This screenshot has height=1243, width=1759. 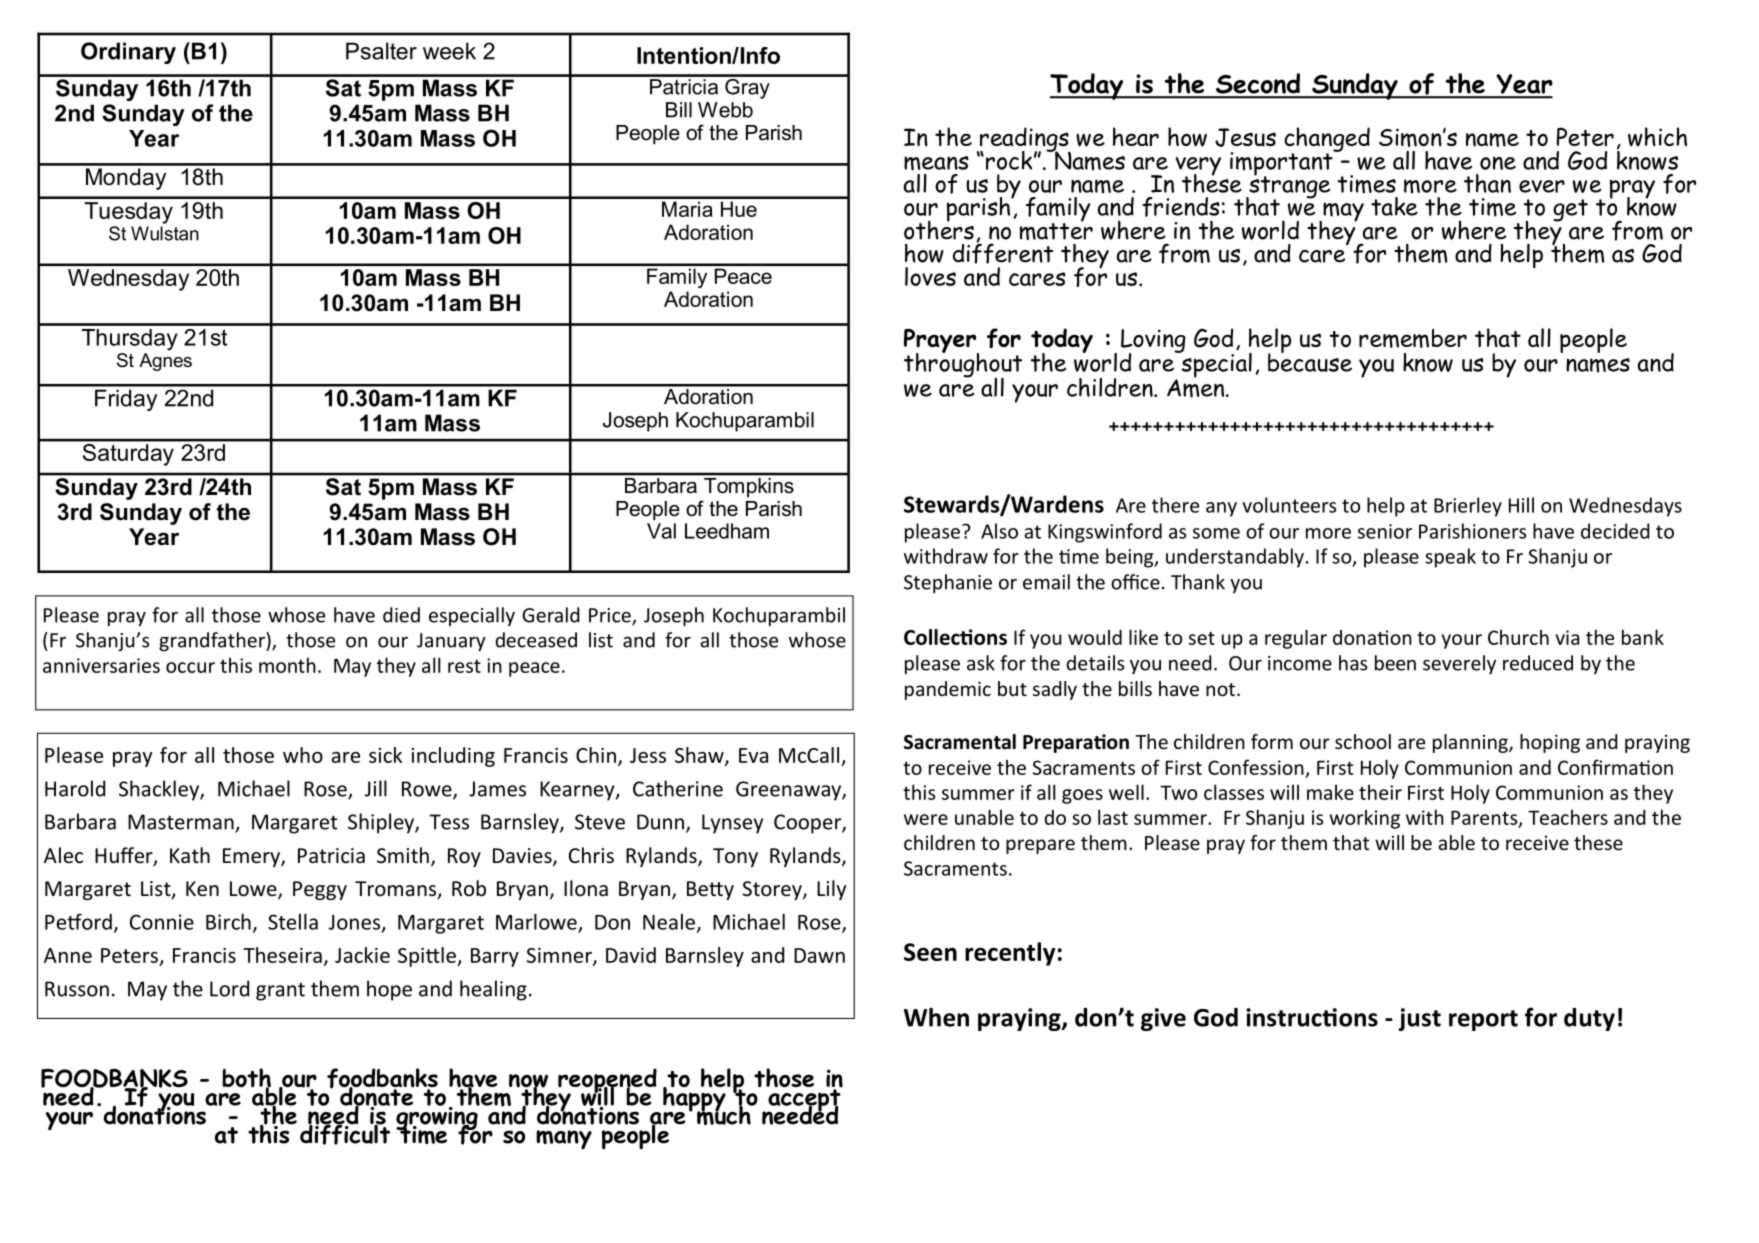 I want to click on remember, so click(x=1413, y=338).
